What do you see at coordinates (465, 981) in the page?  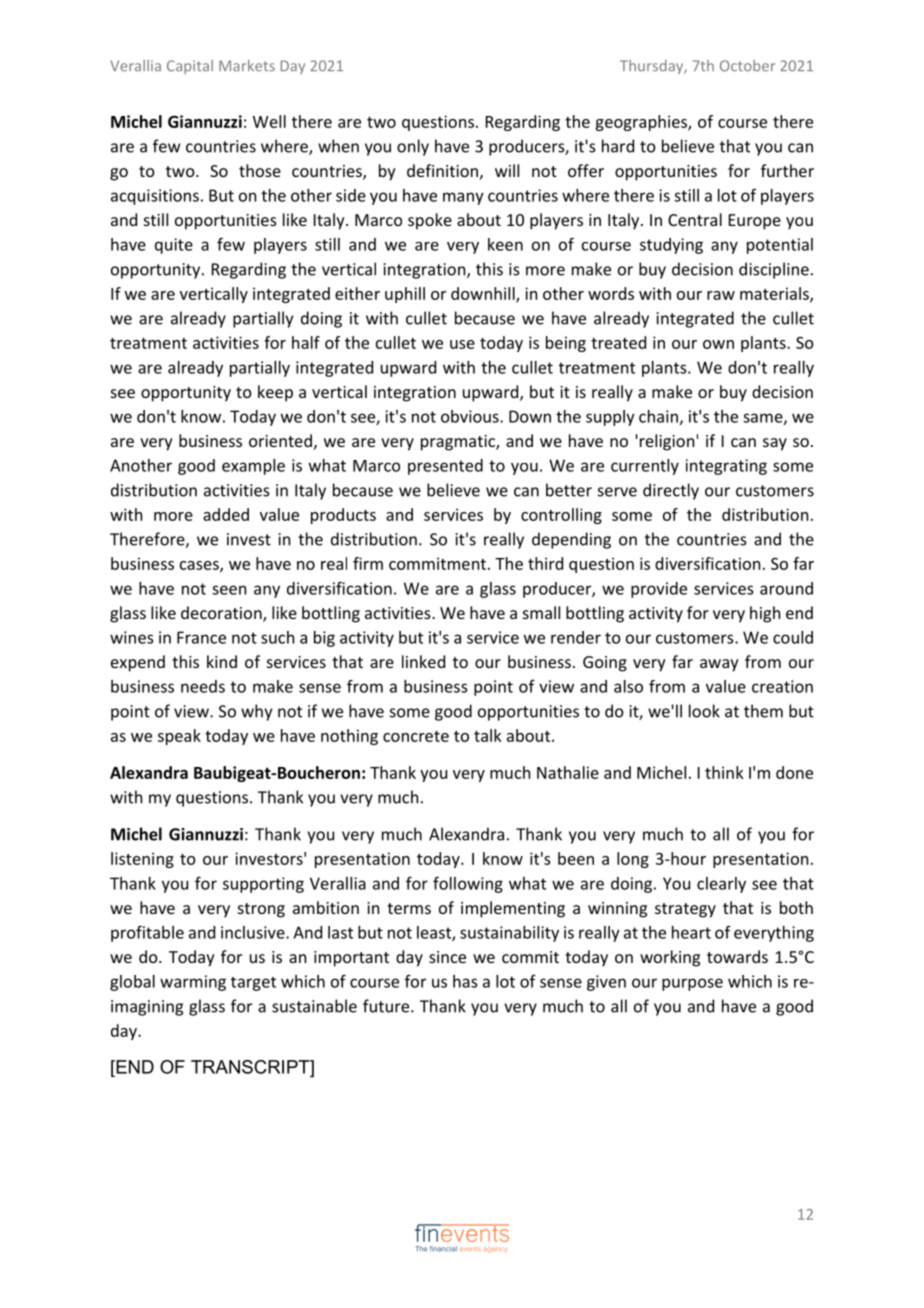 I see `has` at bounding box center [465, 981].
